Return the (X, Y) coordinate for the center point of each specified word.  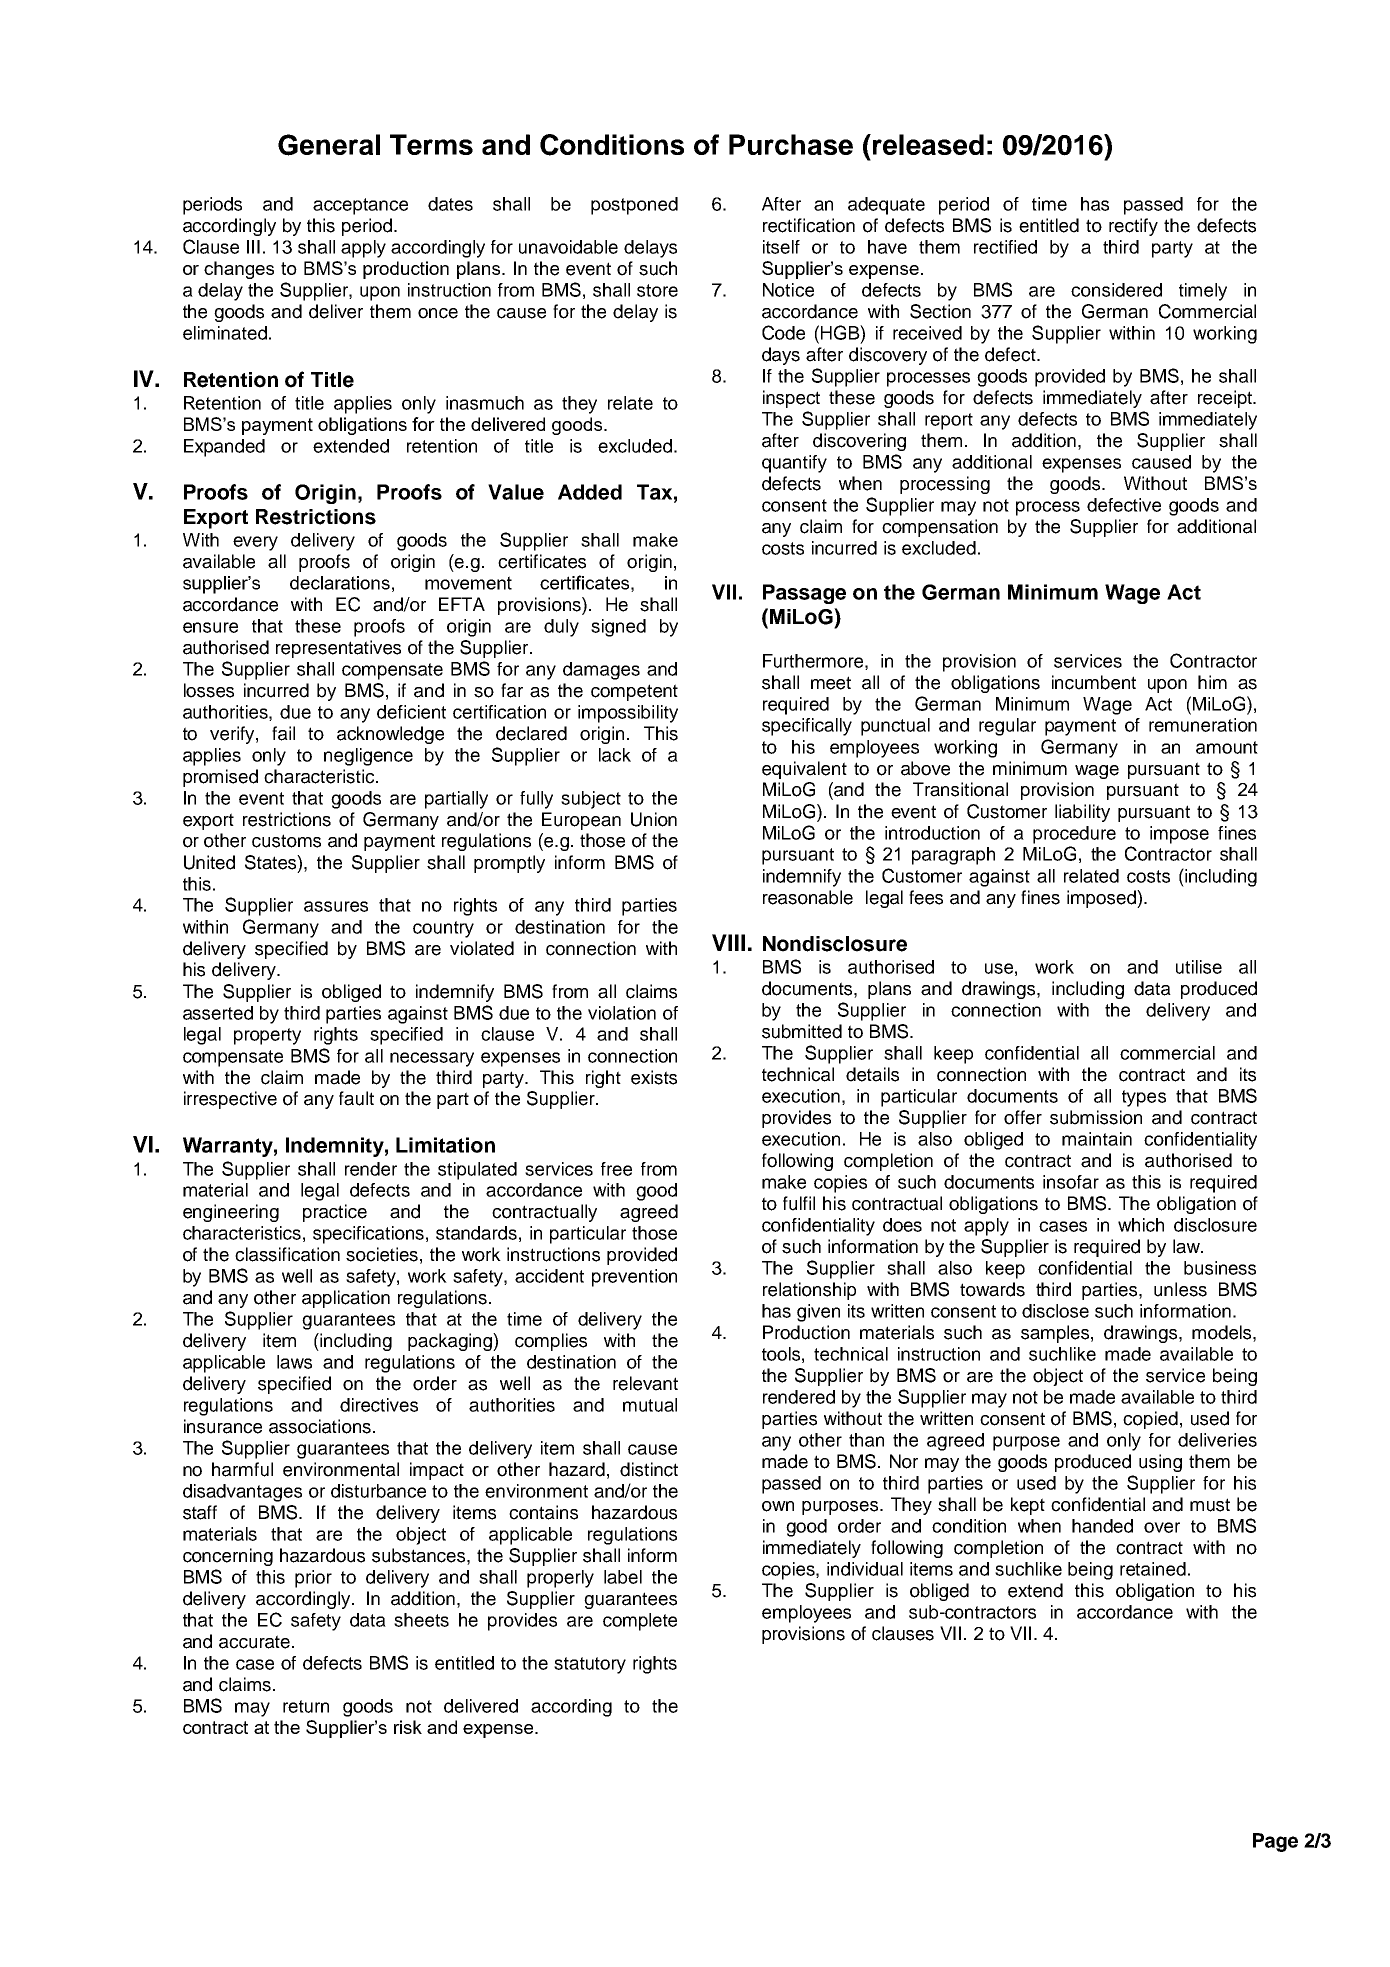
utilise (1199, 967)
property (267, 1036)
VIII (728, 942)
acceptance (360, 206)
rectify (1133, 227)
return (306, 1706)
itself (781, 247)
